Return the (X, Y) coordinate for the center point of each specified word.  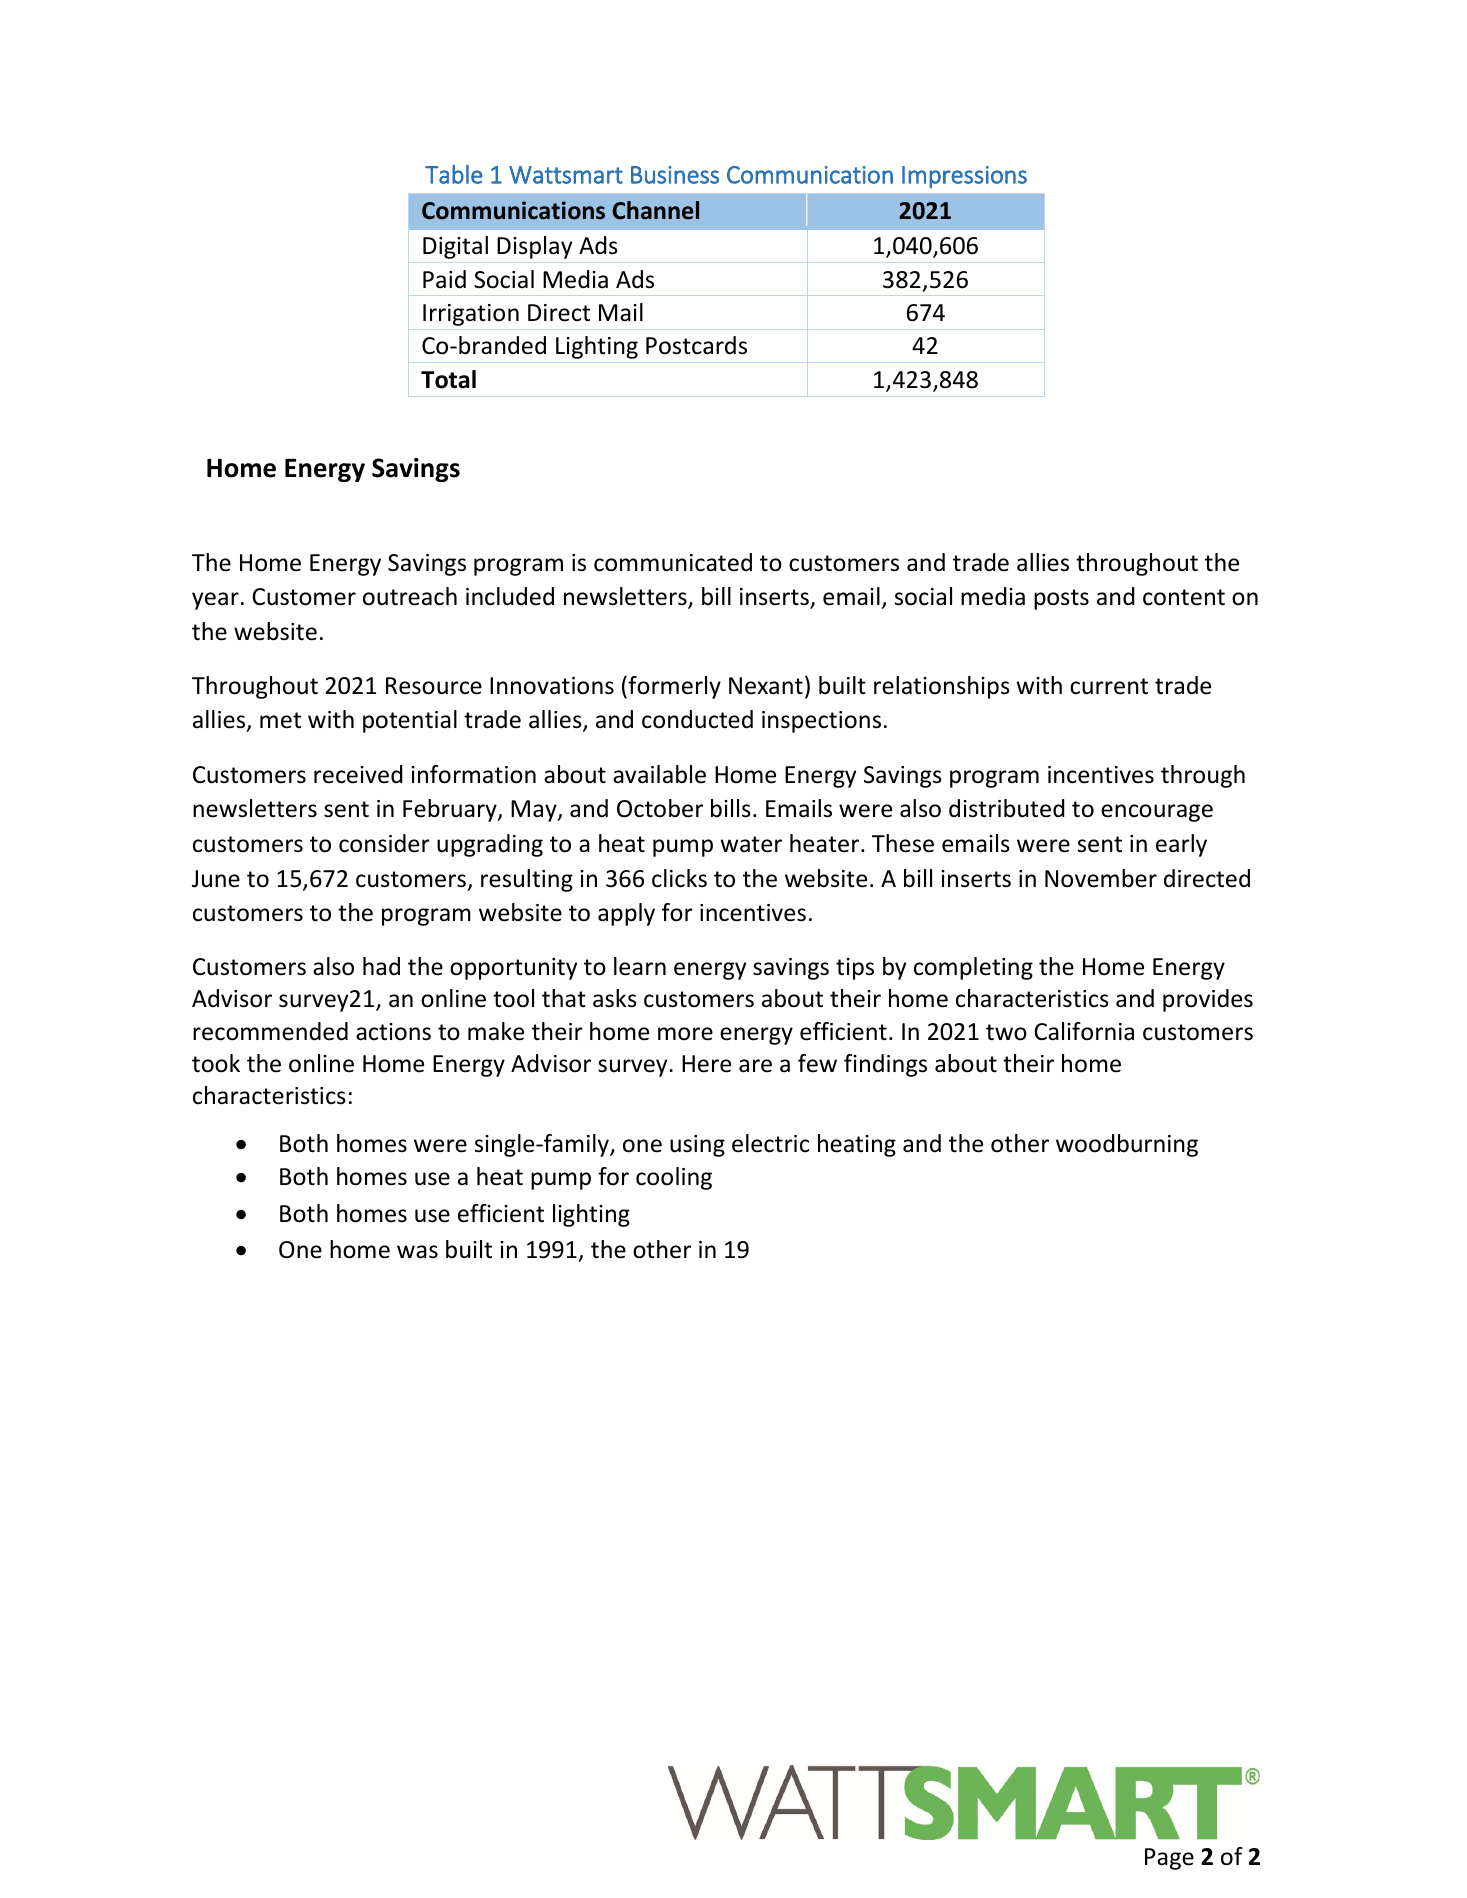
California (1084, 1031)
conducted (697, 719)
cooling (674, 1178)
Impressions (964, 177)
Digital (455, 247)
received (358, 774)
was (417, 1252)
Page (1169, 1859)
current (1109, 686)
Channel (656, 210)
